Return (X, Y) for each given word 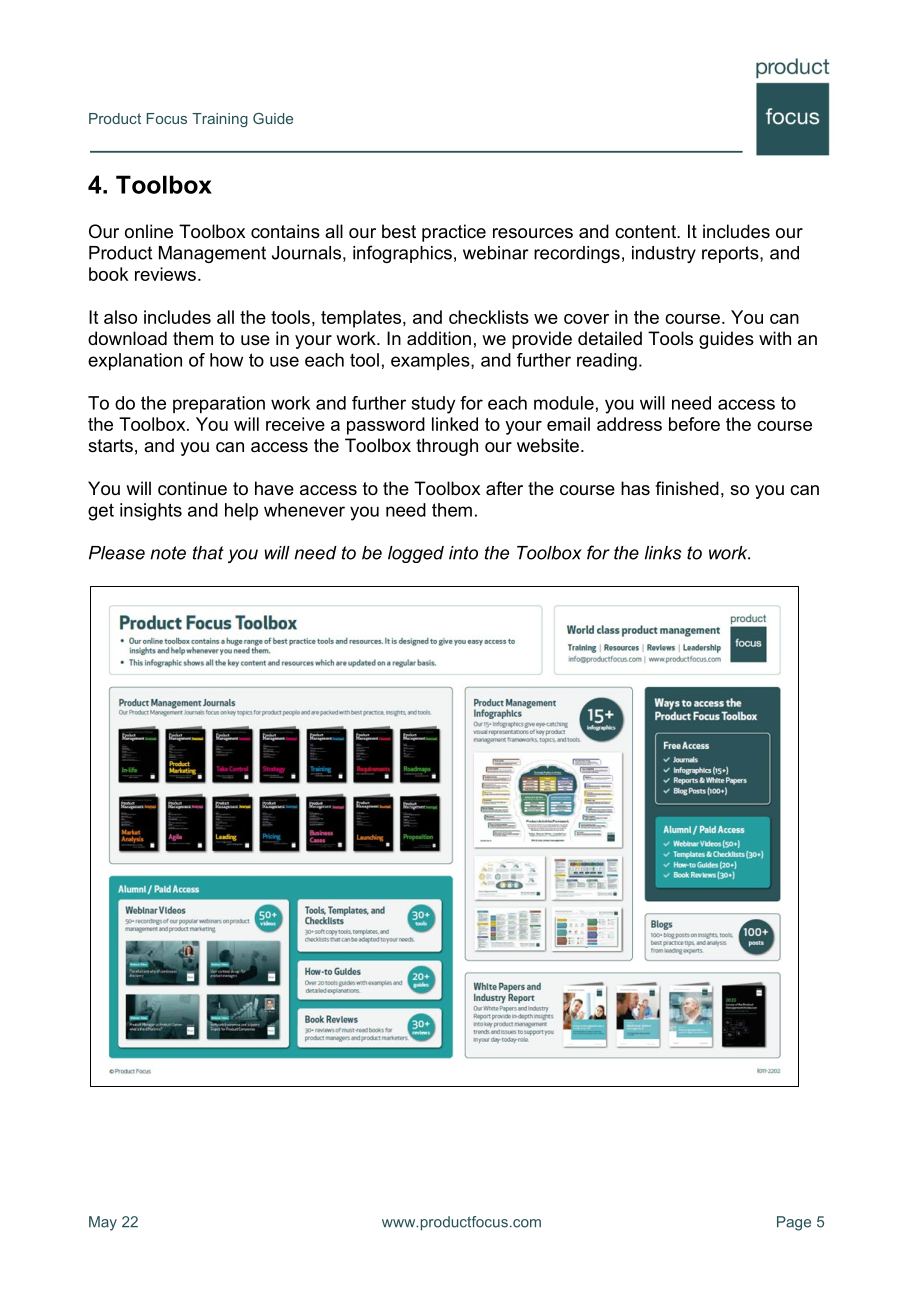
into (463, 553)
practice (454, 233)
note (168, 553)
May (103, 1223)
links (663, 553)
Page (794, 1223)
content (646, 231)
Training (220, 120)
